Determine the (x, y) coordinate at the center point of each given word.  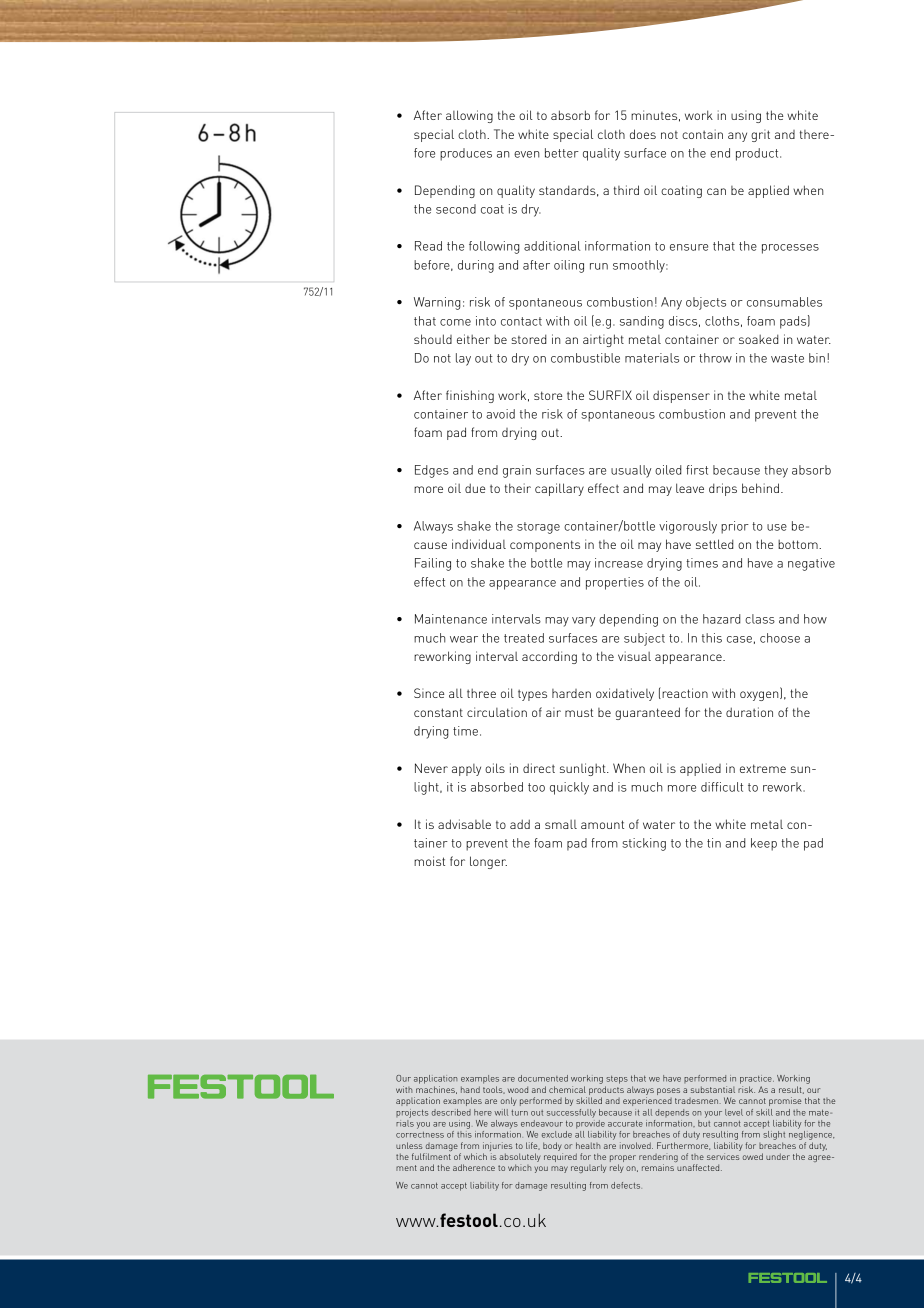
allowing (469, 116)
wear (464, 639)
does (643, 134)
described (451, 1112)
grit (760, 135)
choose (780, 638)
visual (634, 656)
